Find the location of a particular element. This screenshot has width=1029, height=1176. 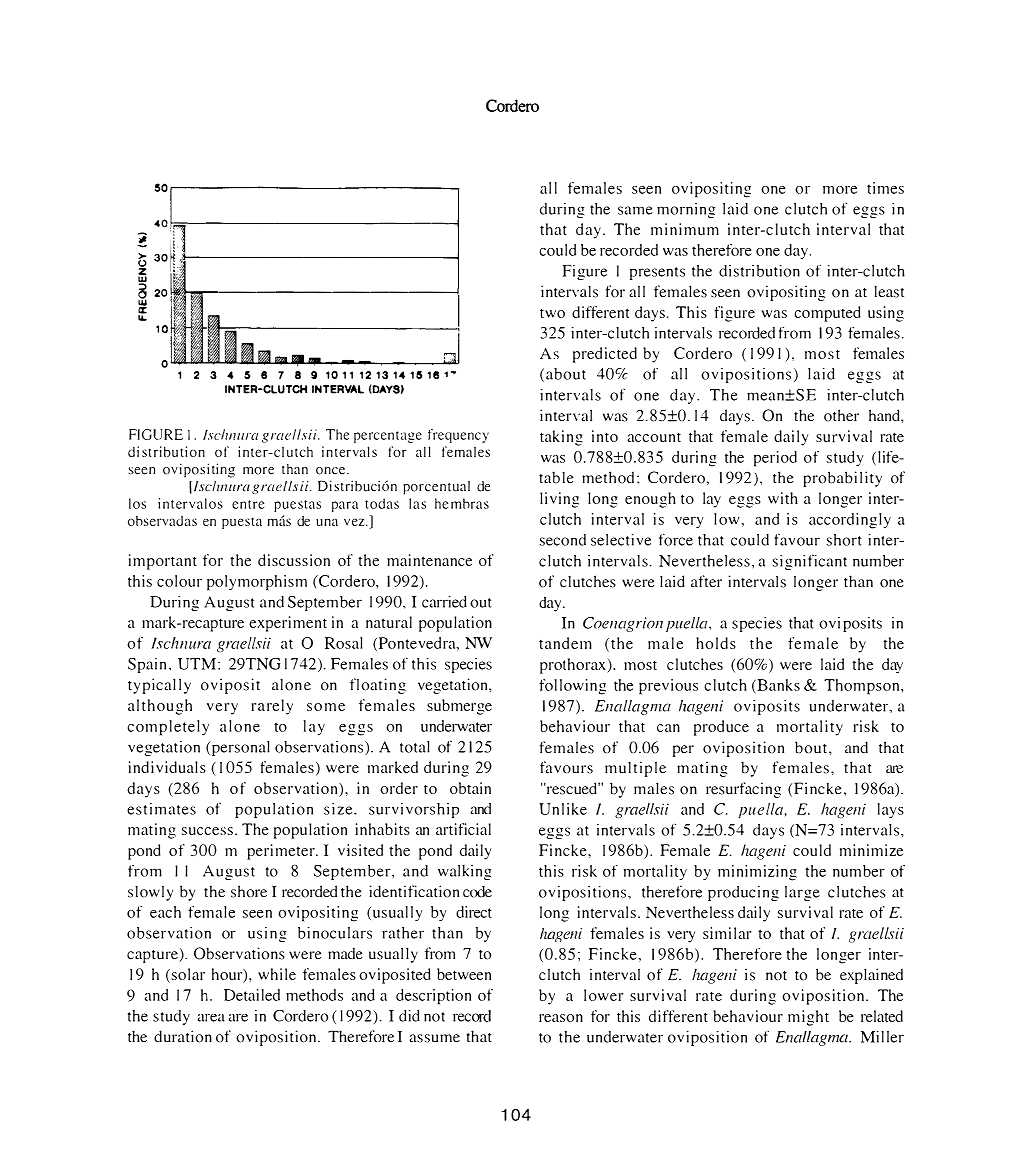

times is located at coordinates (885, 188).
